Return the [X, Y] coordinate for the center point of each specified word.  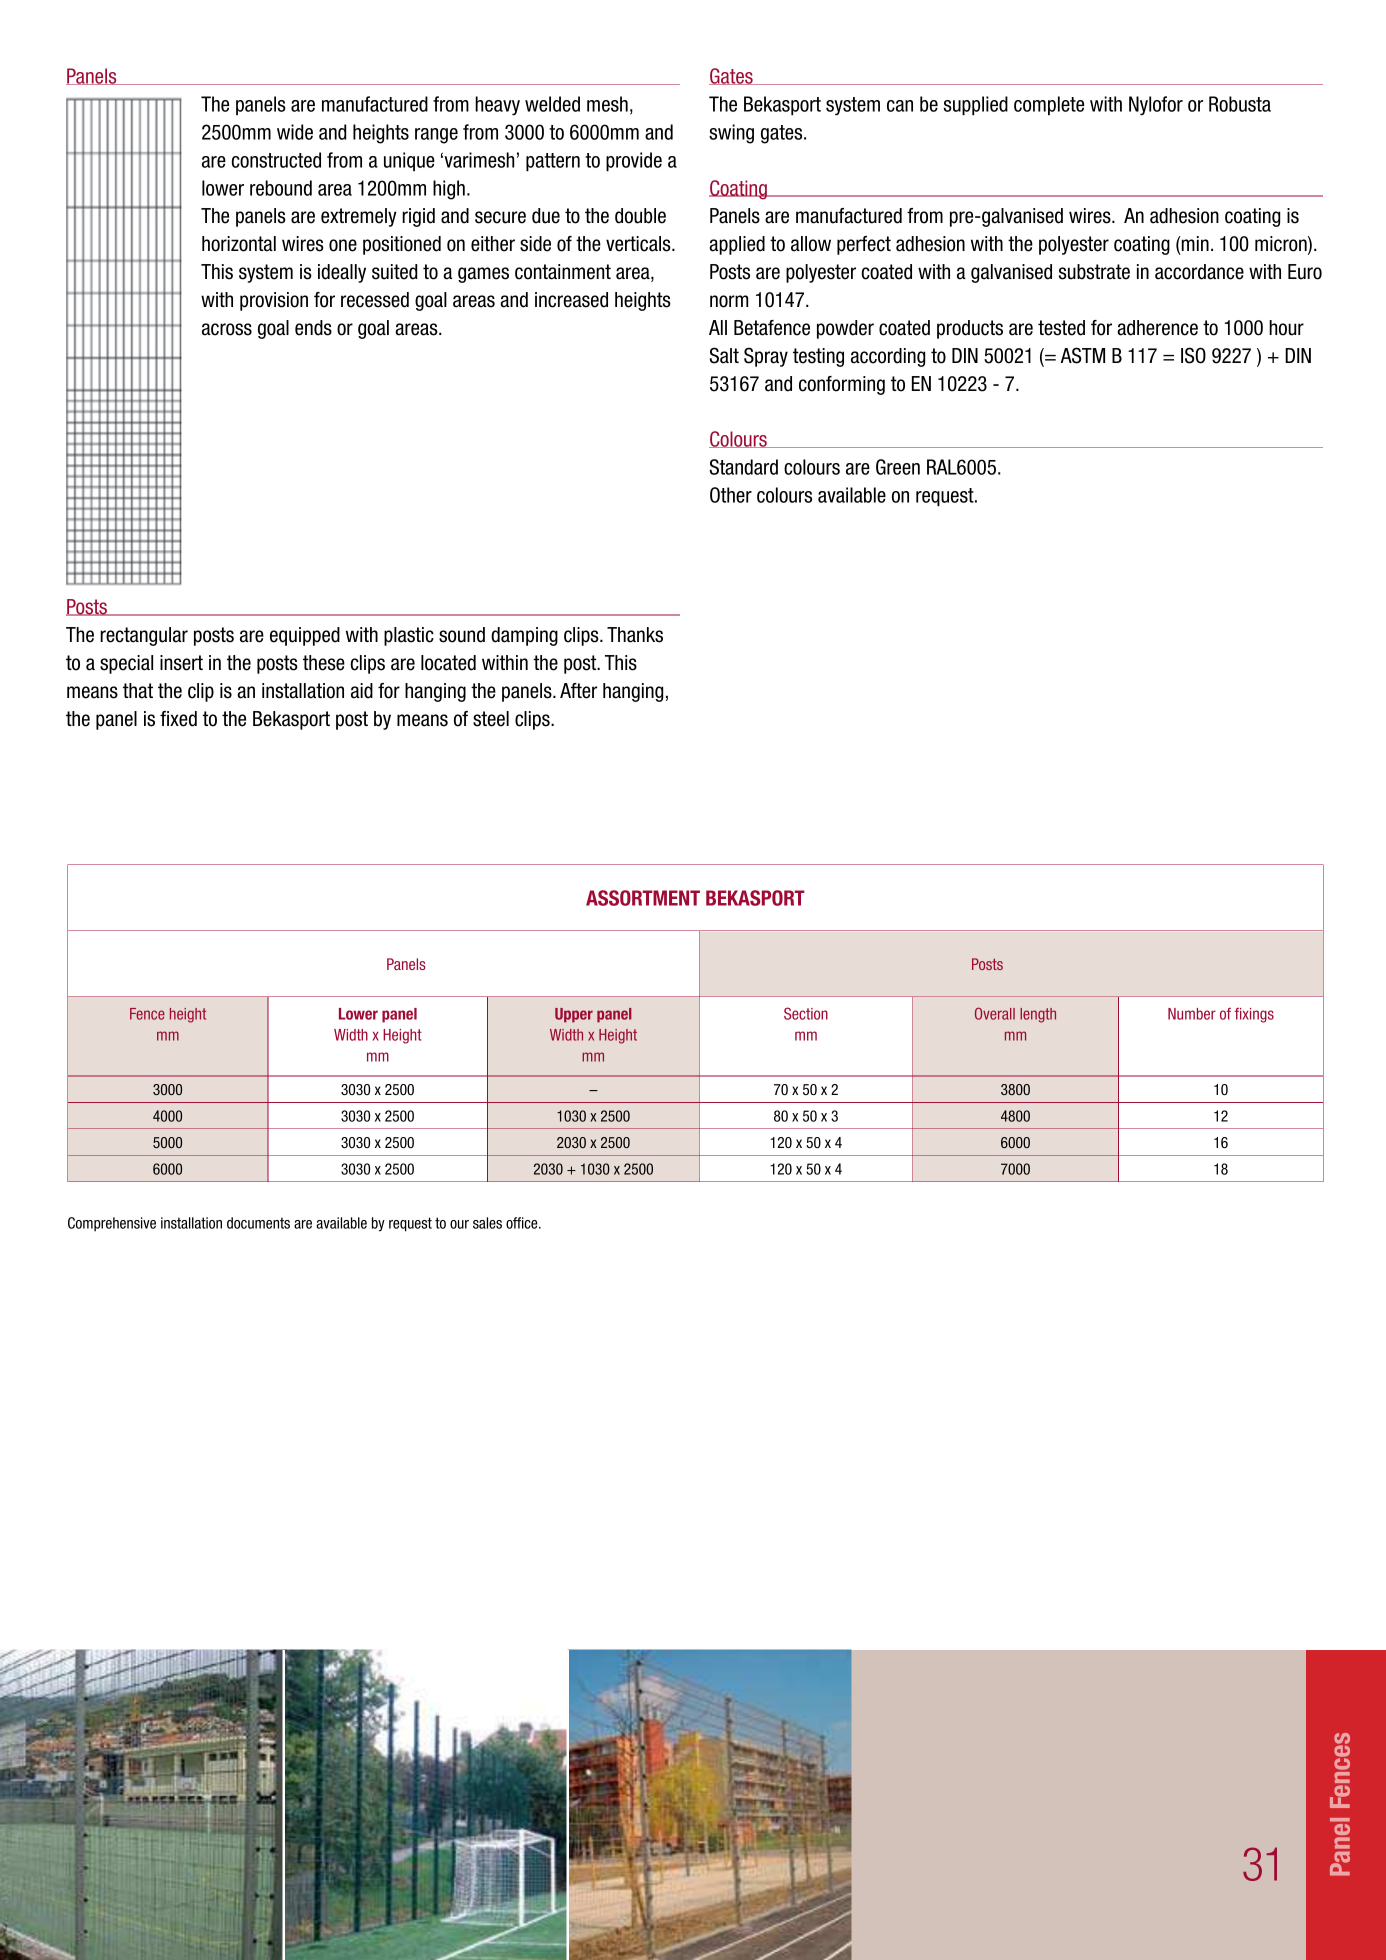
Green [898, 467]
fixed [178, 719]
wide [295, 132]
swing [731, 134]
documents [258, 1223]
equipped [305, 636]
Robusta [1240, 104]
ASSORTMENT [643, 898]
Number [1192, 1014]
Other [731, 495]
